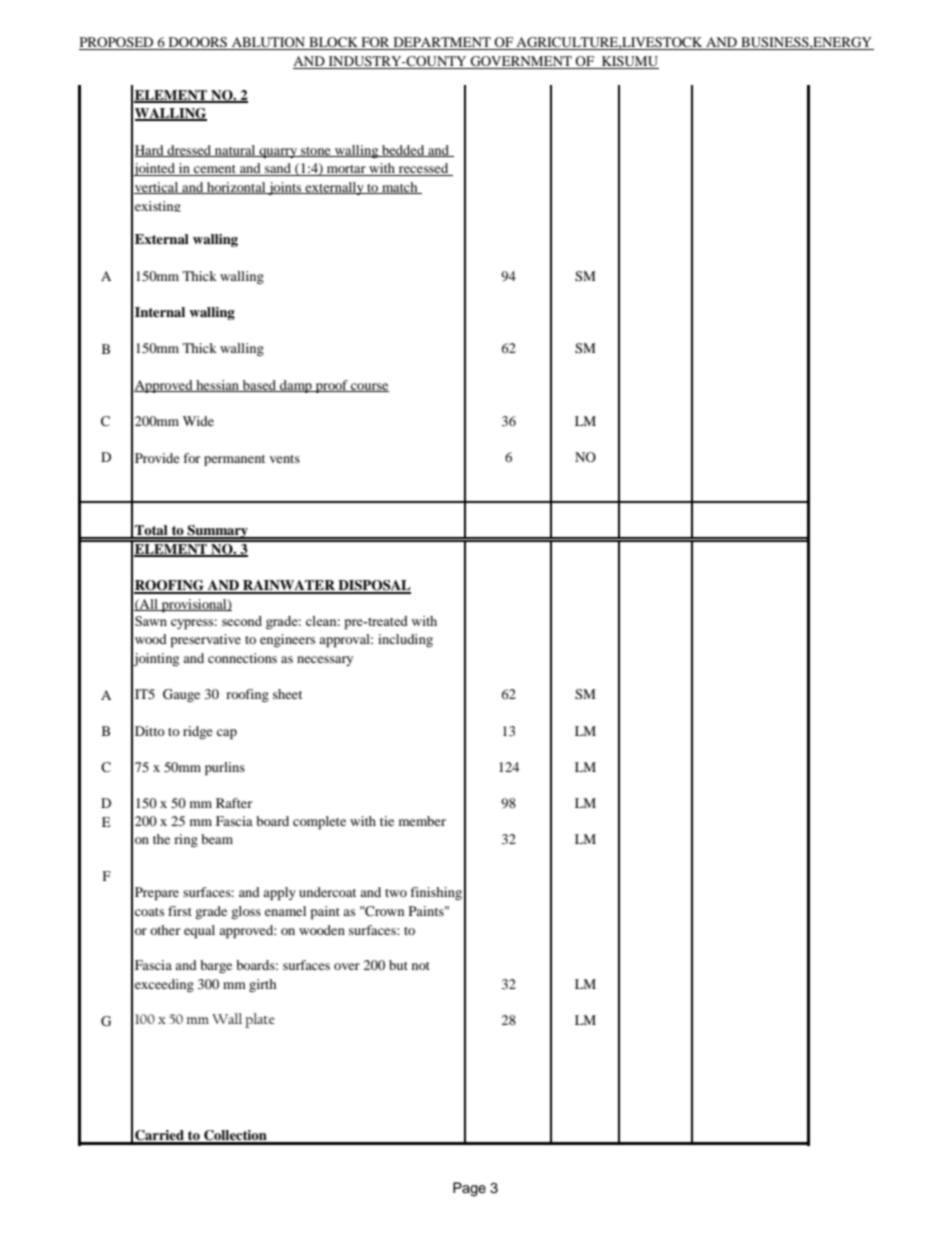 Image resolution: width=952 pixels, height=1233 pixels. Describe the element at coordinates (268, 43) in the screenshot. I see `ABLUTION` at that location.
